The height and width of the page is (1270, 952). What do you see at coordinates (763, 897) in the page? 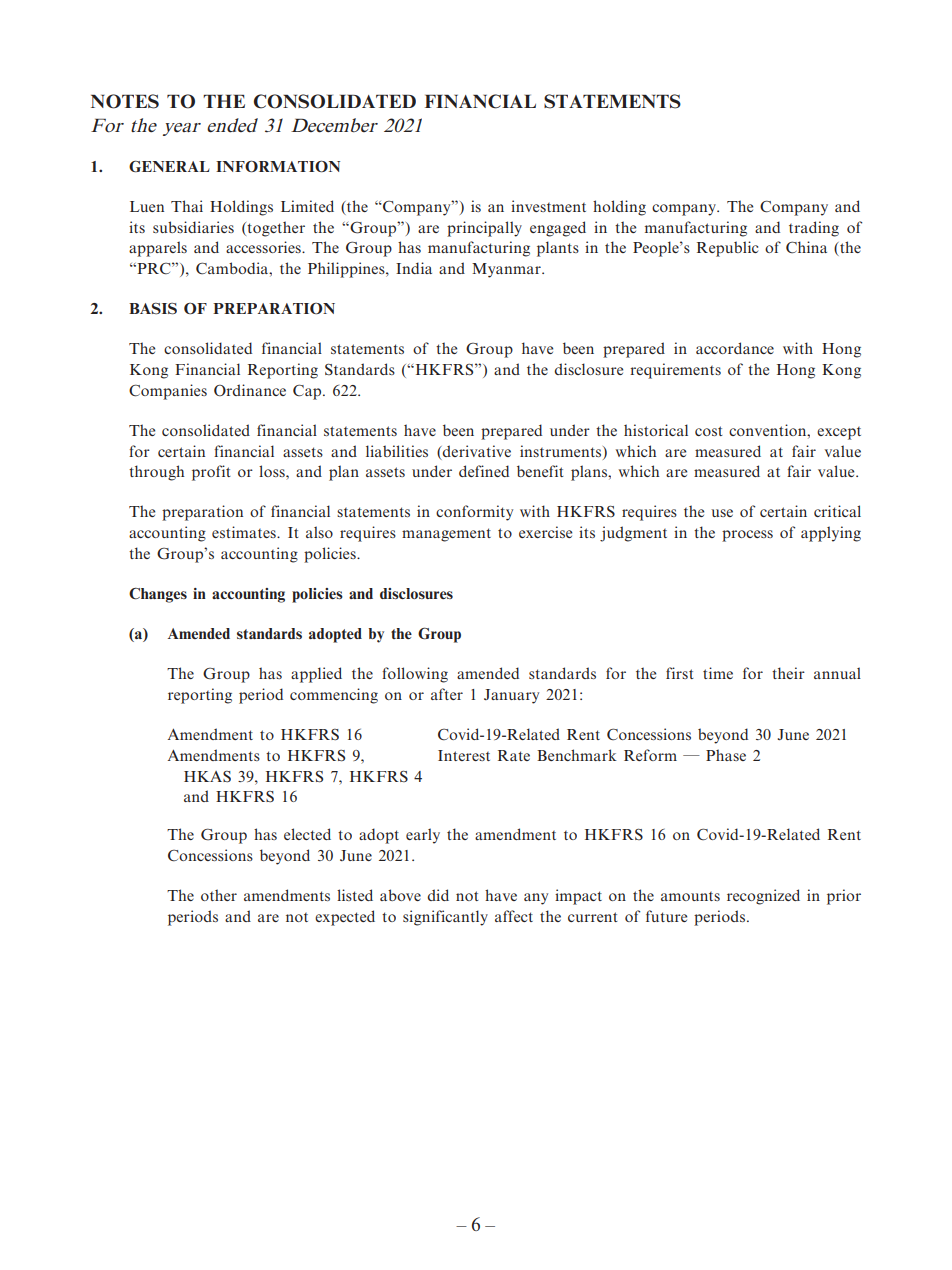
I see `recognized` at bounding box center [763, 897].
